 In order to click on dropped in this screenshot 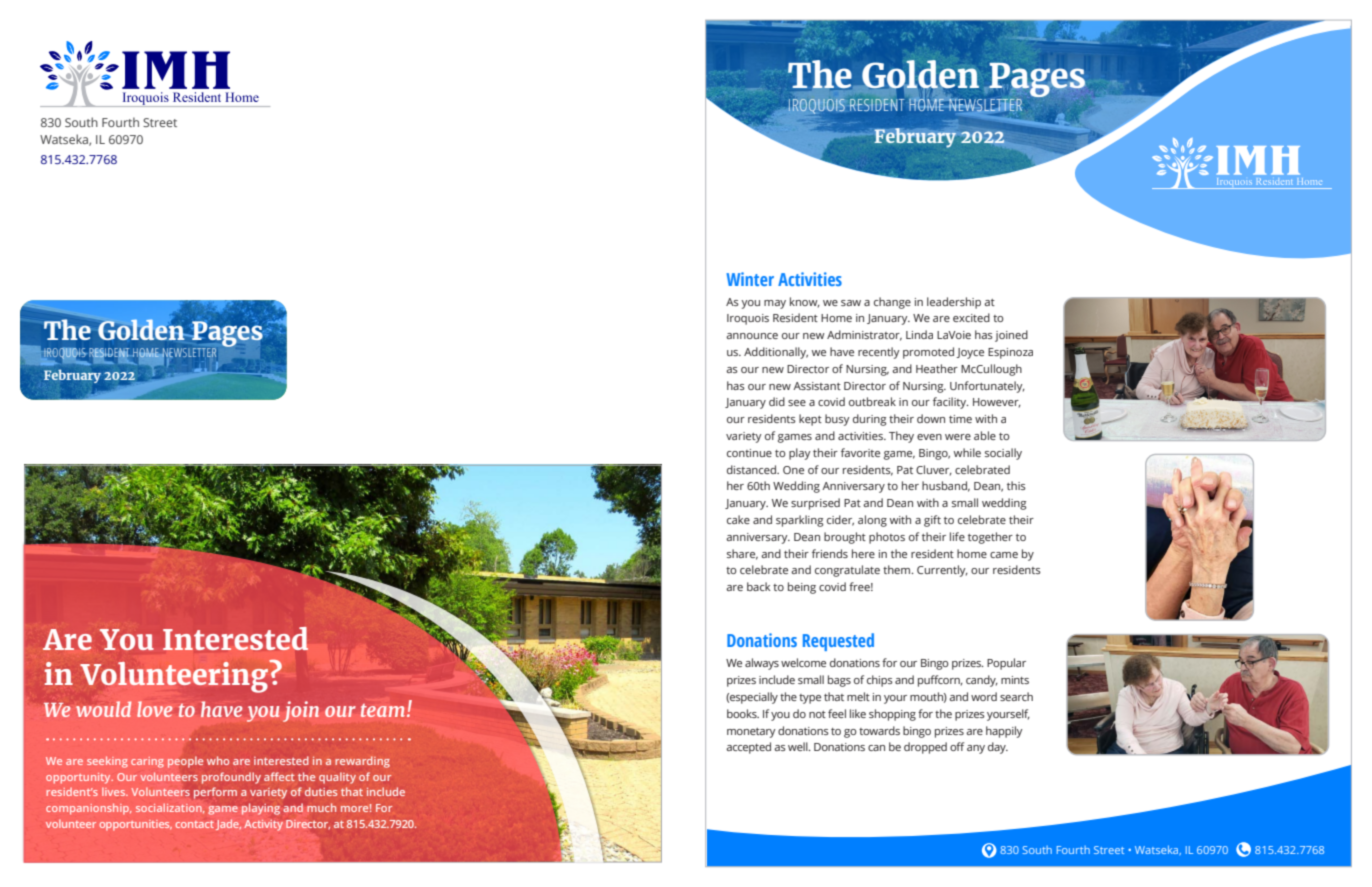, I will do `click(925, 748)`.
